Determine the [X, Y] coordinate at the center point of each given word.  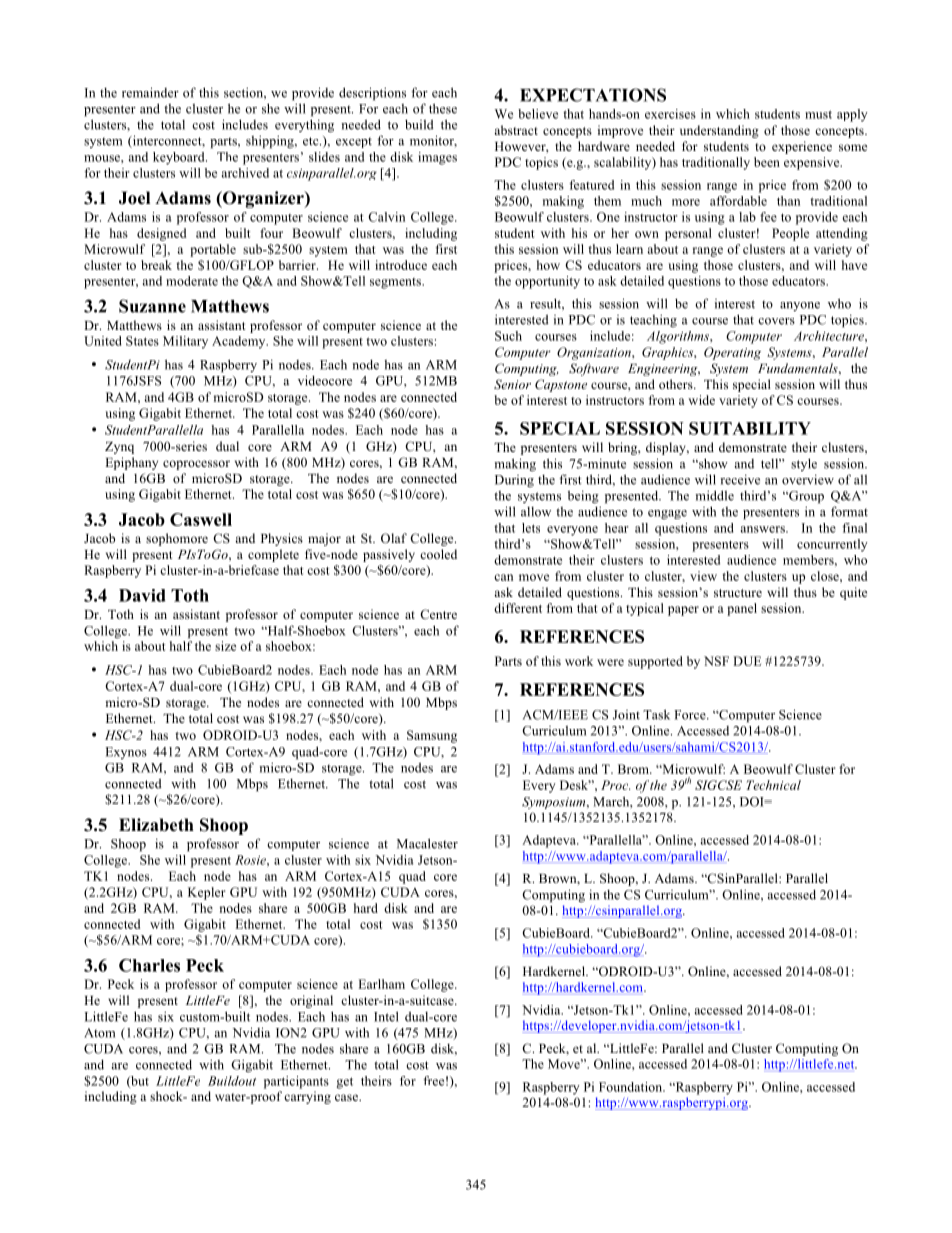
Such [508, 336]
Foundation [632, 1087]
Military [185, 342]
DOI [753, 802]
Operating [732, 353]
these [443, 108]
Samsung [432, 736]
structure [738, 593]
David [142, 595]
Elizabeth [156, 825]
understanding [719, 131]
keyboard [180, 158]
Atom [99, 1033]
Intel [386, 1016]
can [503, 577]
